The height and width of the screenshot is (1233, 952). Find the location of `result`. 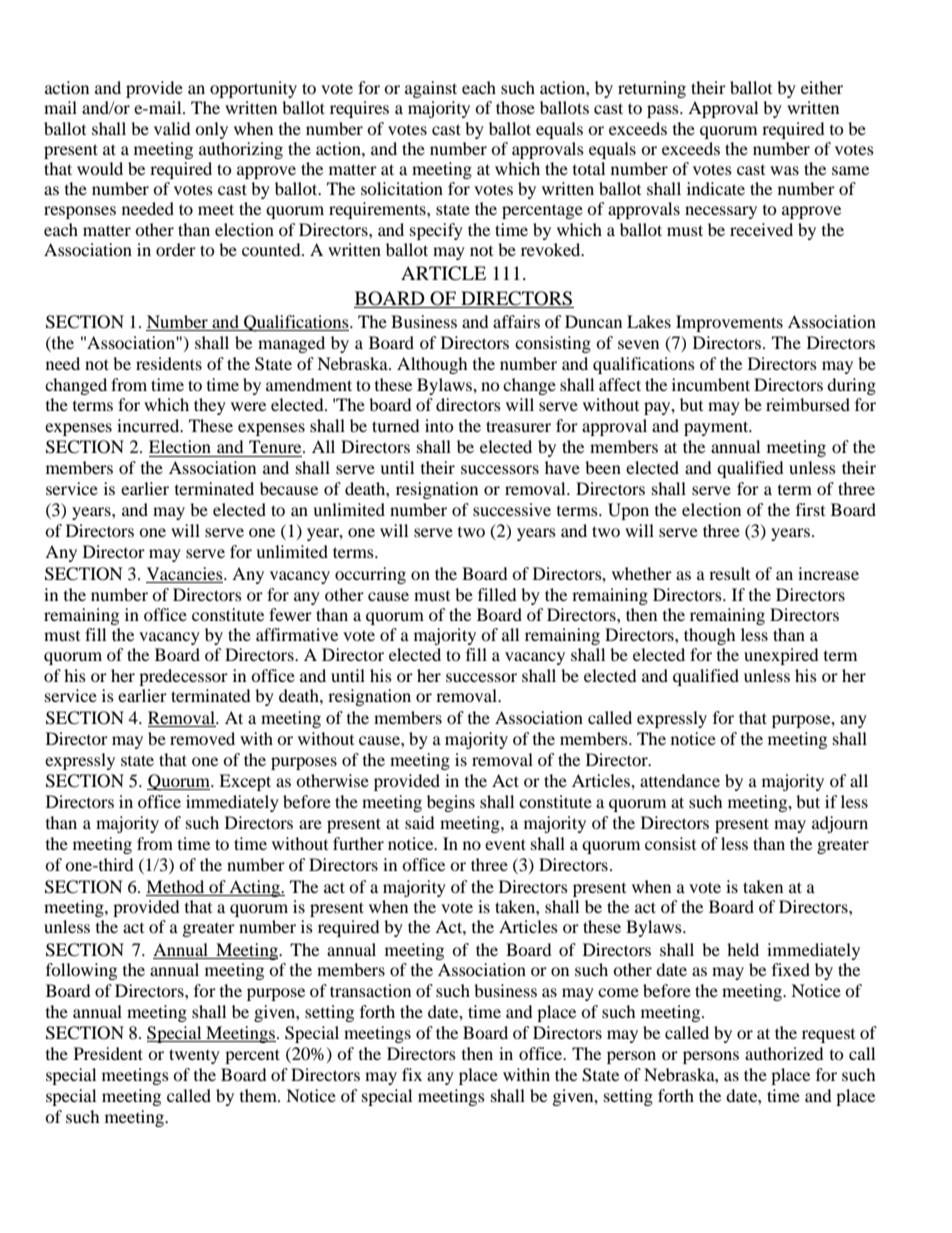

result is located at coordinates (729, 573).
